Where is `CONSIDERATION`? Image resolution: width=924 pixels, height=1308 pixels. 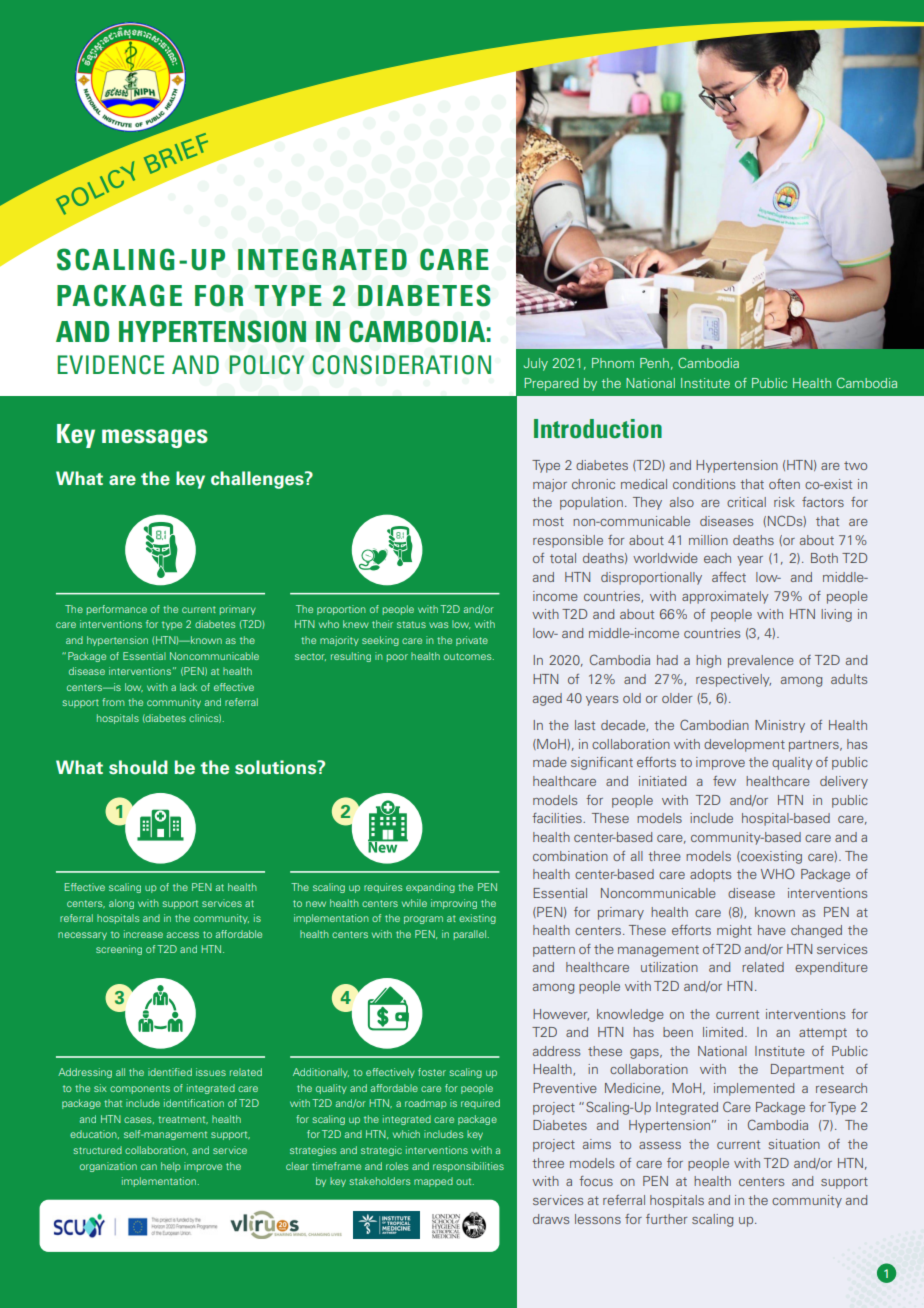 CONSIDERATION is located at coordinates (402, 365).
